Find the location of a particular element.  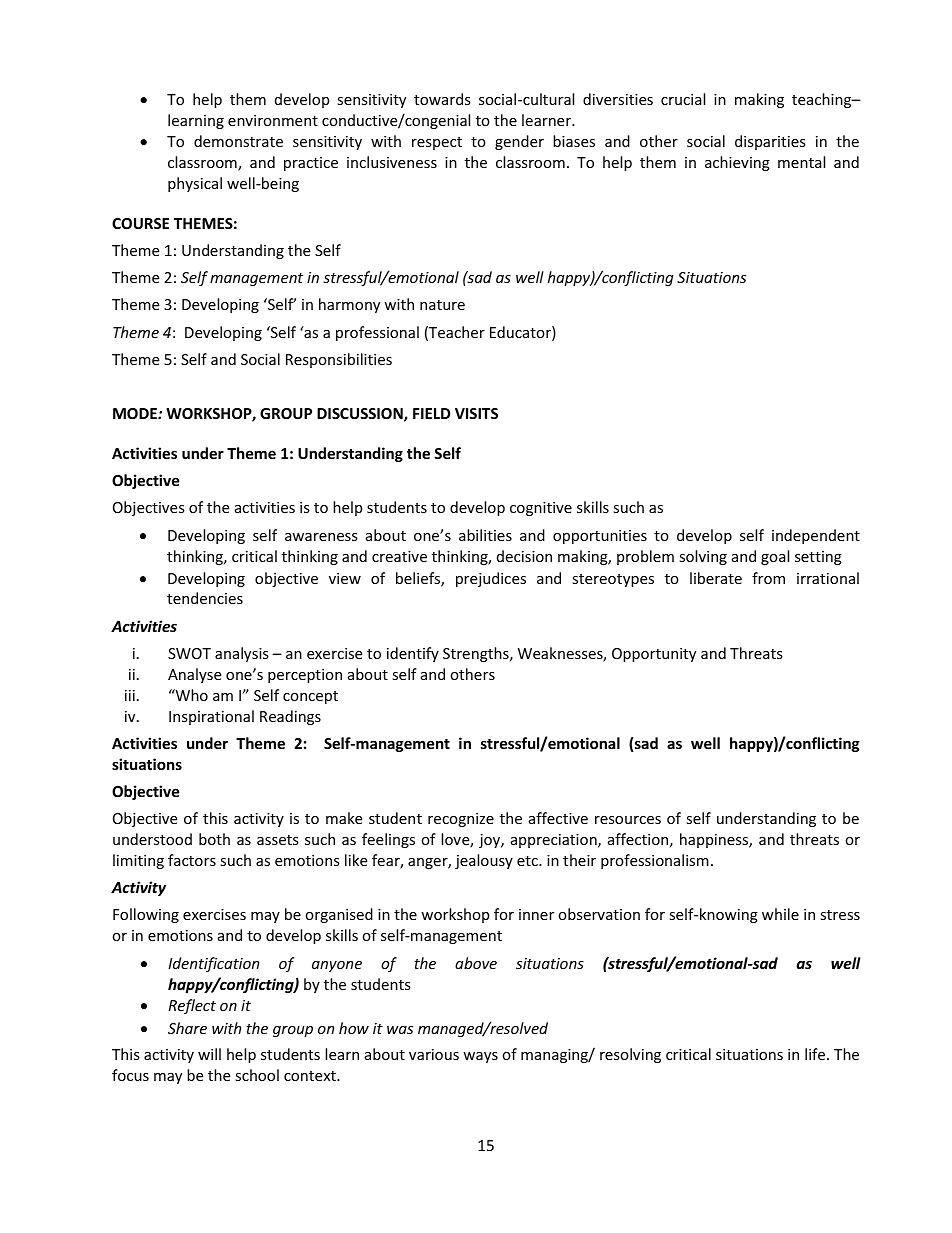

will is located at coordinates (209, 1054).
